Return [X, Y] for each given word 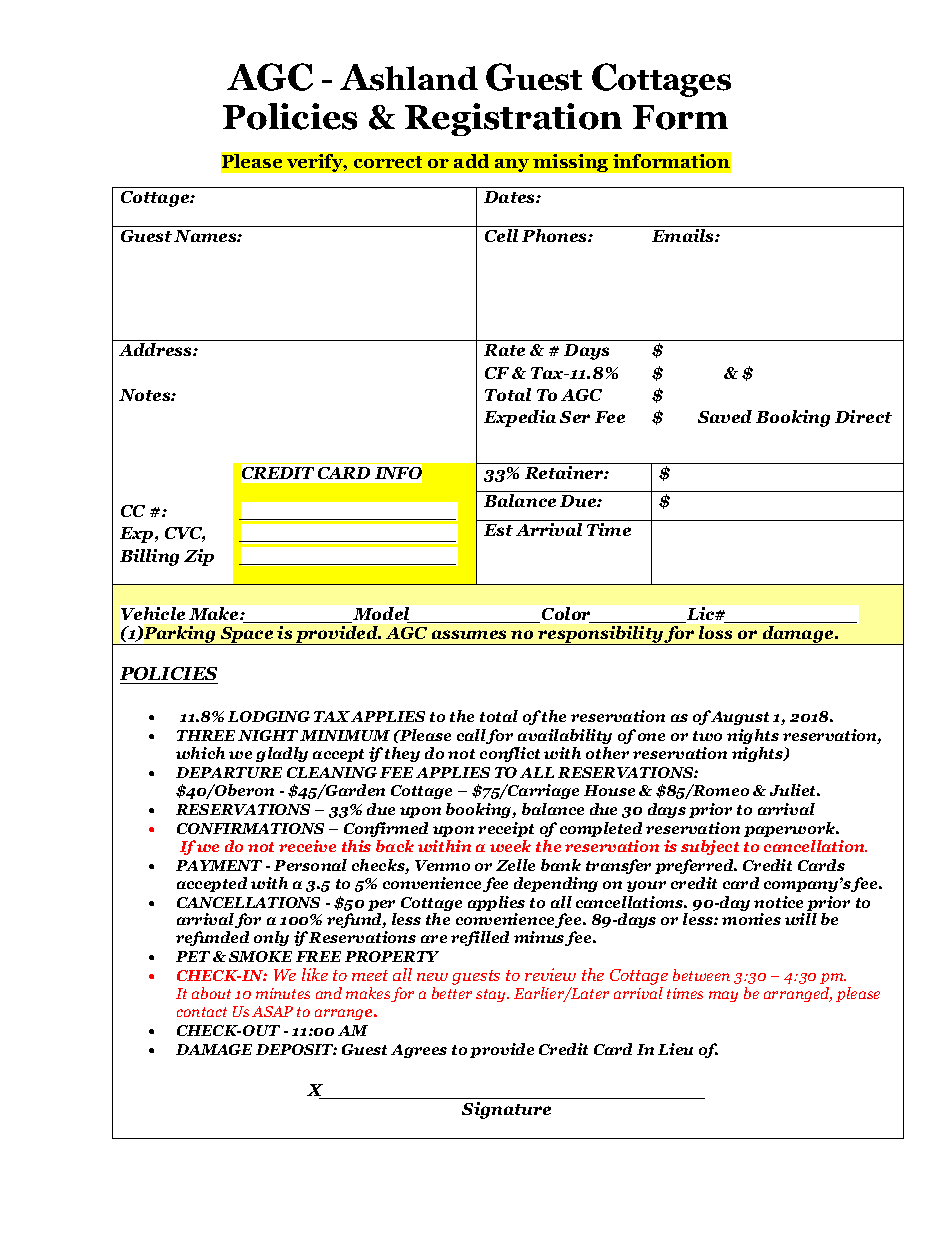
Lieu [675, 1049]
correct [388, 162]
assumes [469, 634]
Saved [725, 416]
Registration [513, 119]
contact [202, 1012]
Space [247, 636]
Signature [506, 1110]
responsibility [600, 635]
